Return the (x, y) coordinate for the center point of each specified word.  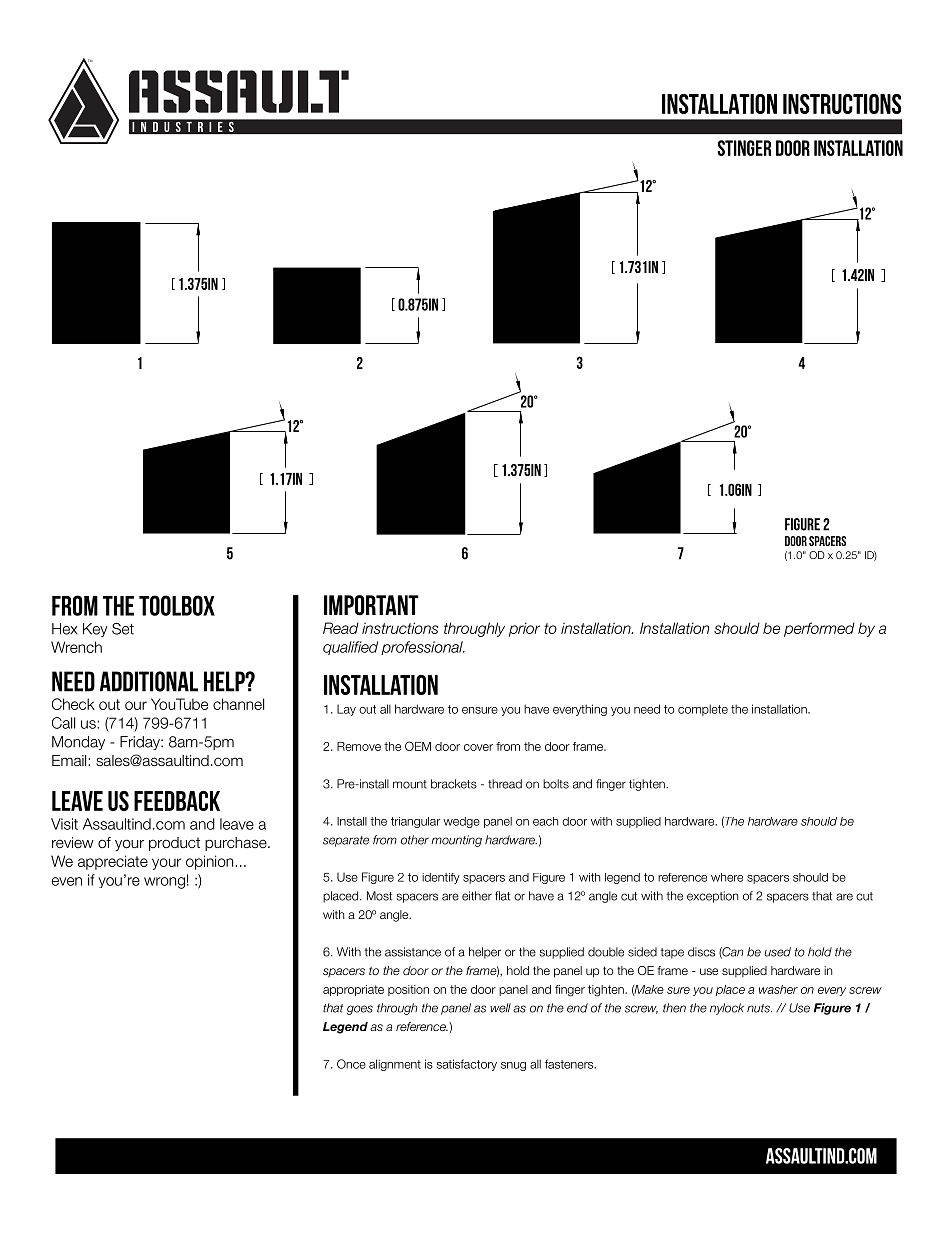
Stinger (744, 148)
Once (351, 1064)
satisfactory (467, 1065)
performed (819, 629)
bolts (556, 784)
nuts (759, 1008)
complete (703, 710)
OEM (418, 746)
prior (524, 629)
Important (371, 605)
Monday (78, 743)
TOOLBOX (177, 605)
